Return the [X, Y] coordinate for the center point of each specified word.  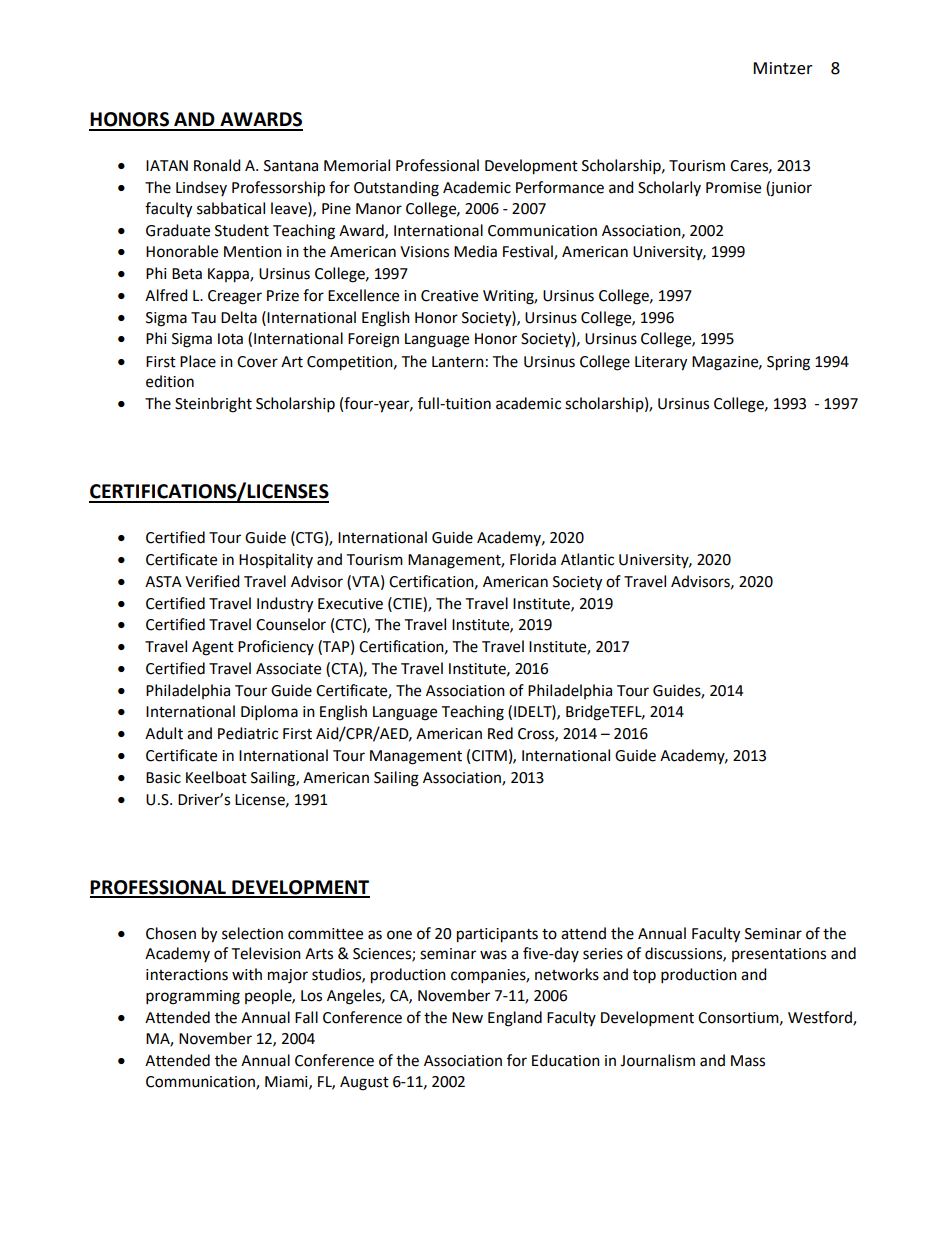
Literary [661, 363]
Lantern [458, 362]
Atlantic [587, 559]
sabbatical [231, 208]
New [467, 1018]
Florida [533, 559]
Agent [213, 648]
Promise [733, 188]
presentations [779, 955]
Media [475, 251]
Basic [163, 778]
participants [497, 935]
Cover [257, 362]
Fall [306, 1017]
